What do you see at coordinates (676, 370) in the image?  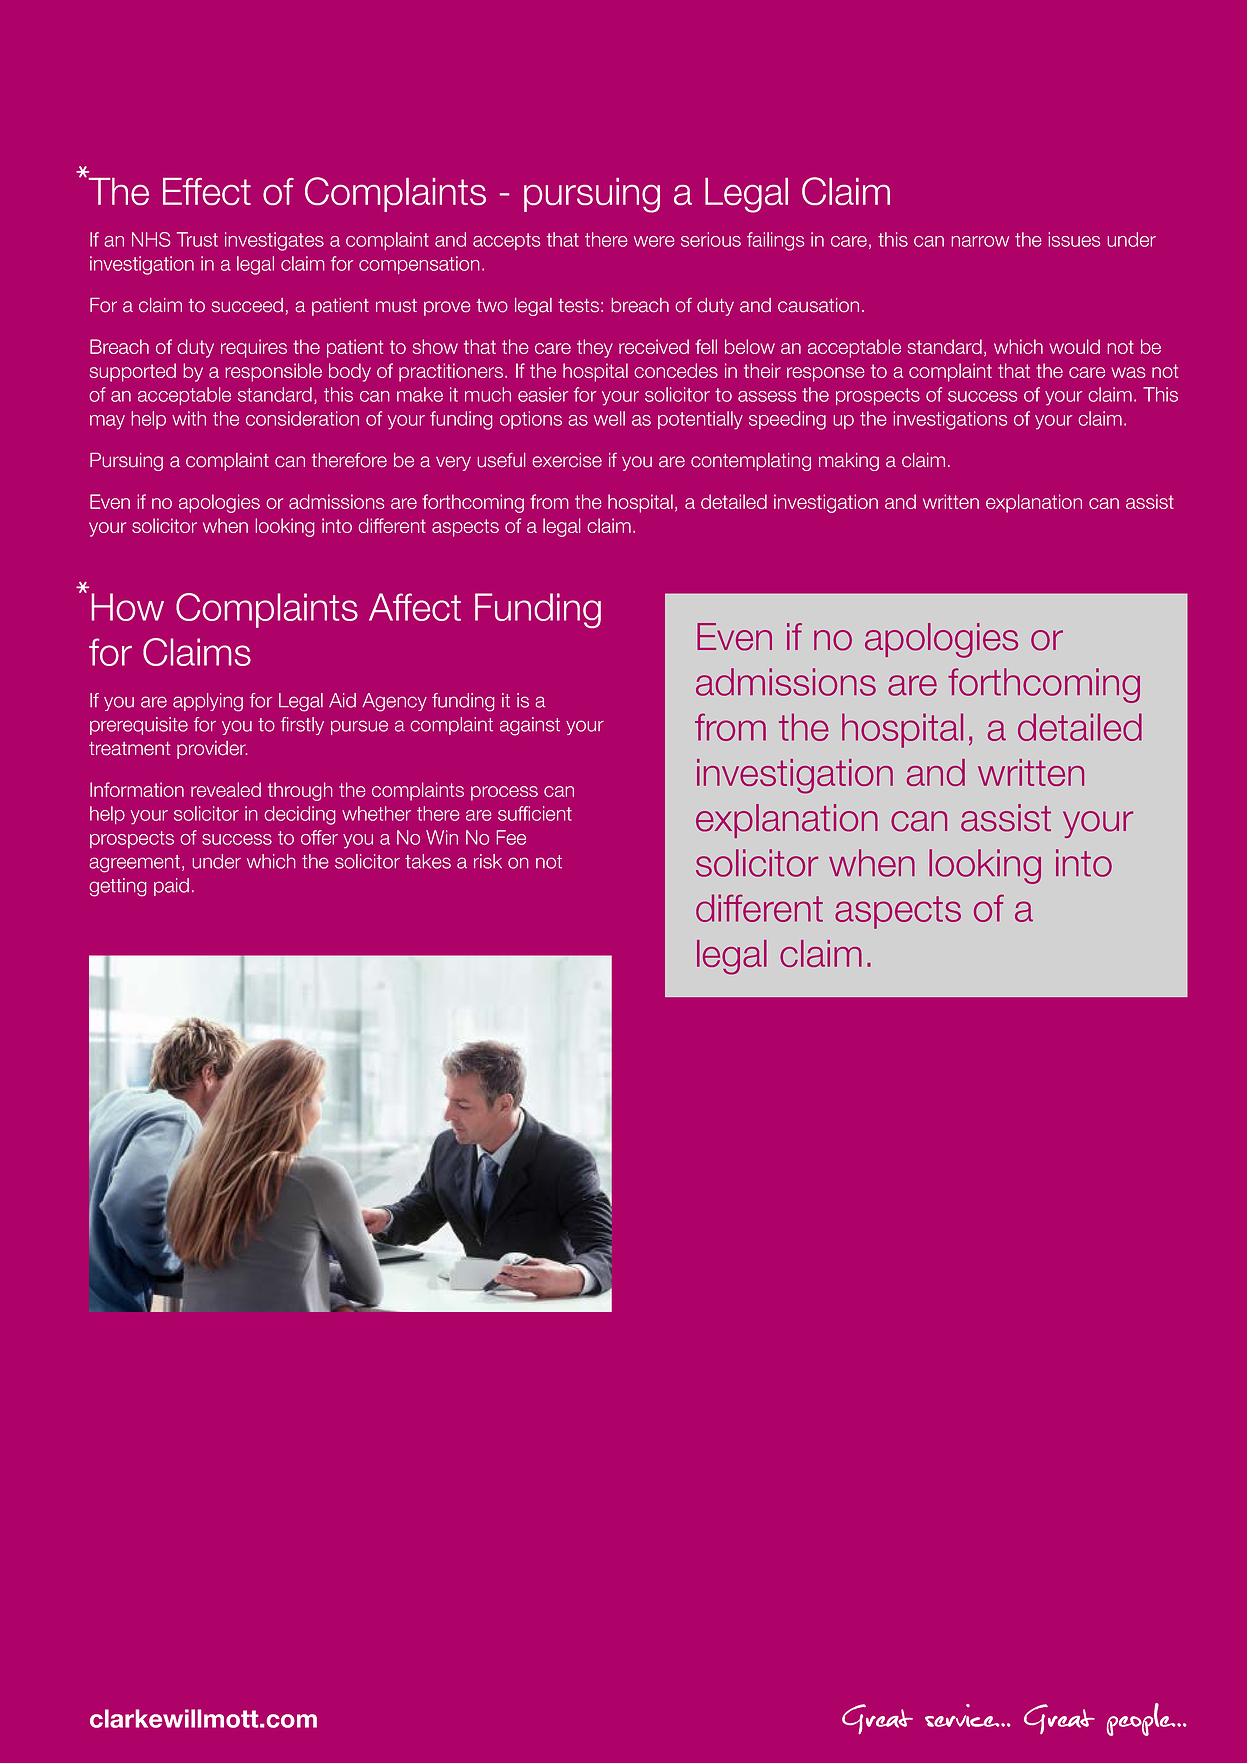 I see `concedes` at bounding box center [676, 370].
